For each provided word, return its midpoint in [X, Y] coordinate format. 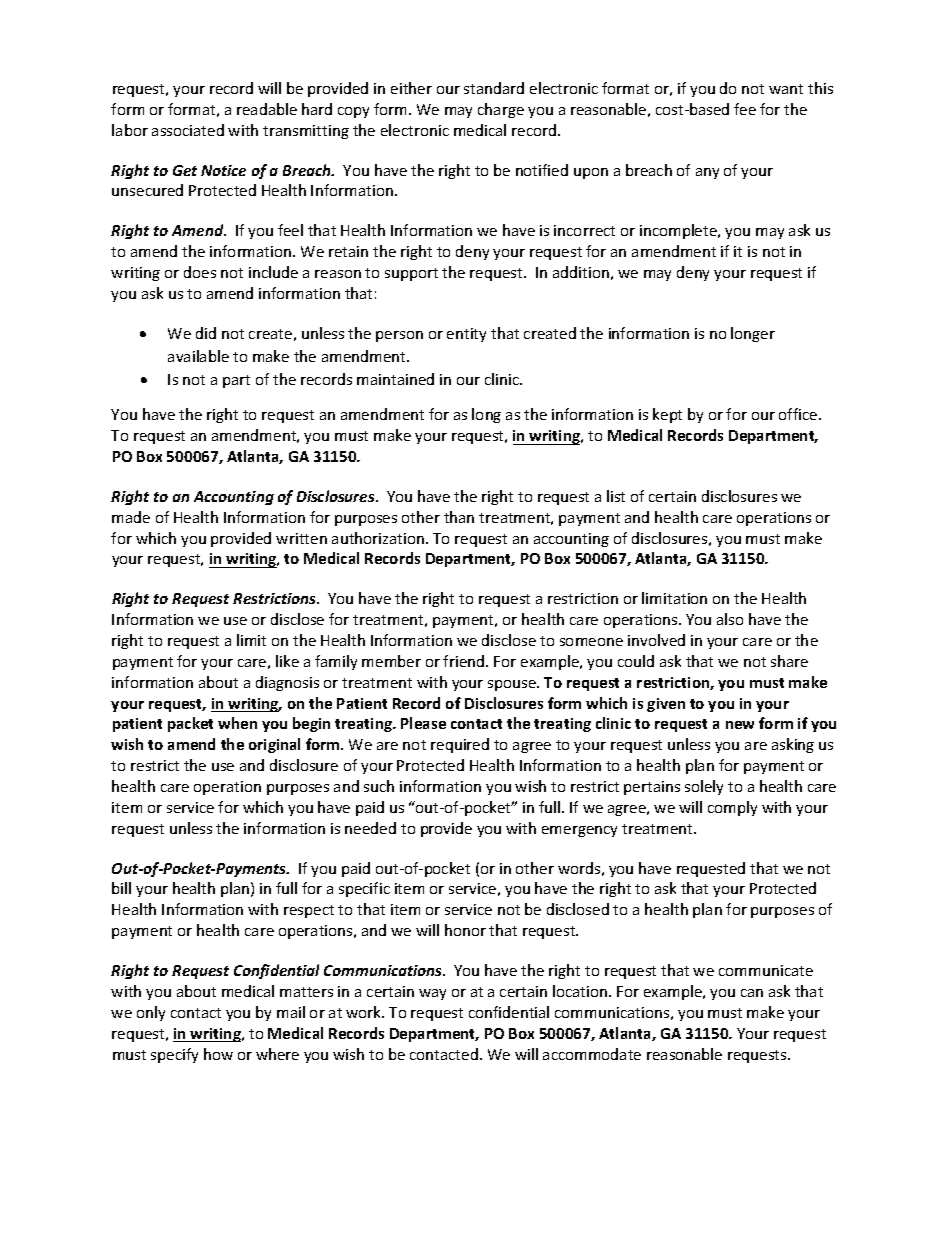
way [432, 994]
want [786, 89]
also [730, 619]
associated [188, 130]
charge [501, 110]
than [459, 517]
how [218, 1054]
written [301, 538]
